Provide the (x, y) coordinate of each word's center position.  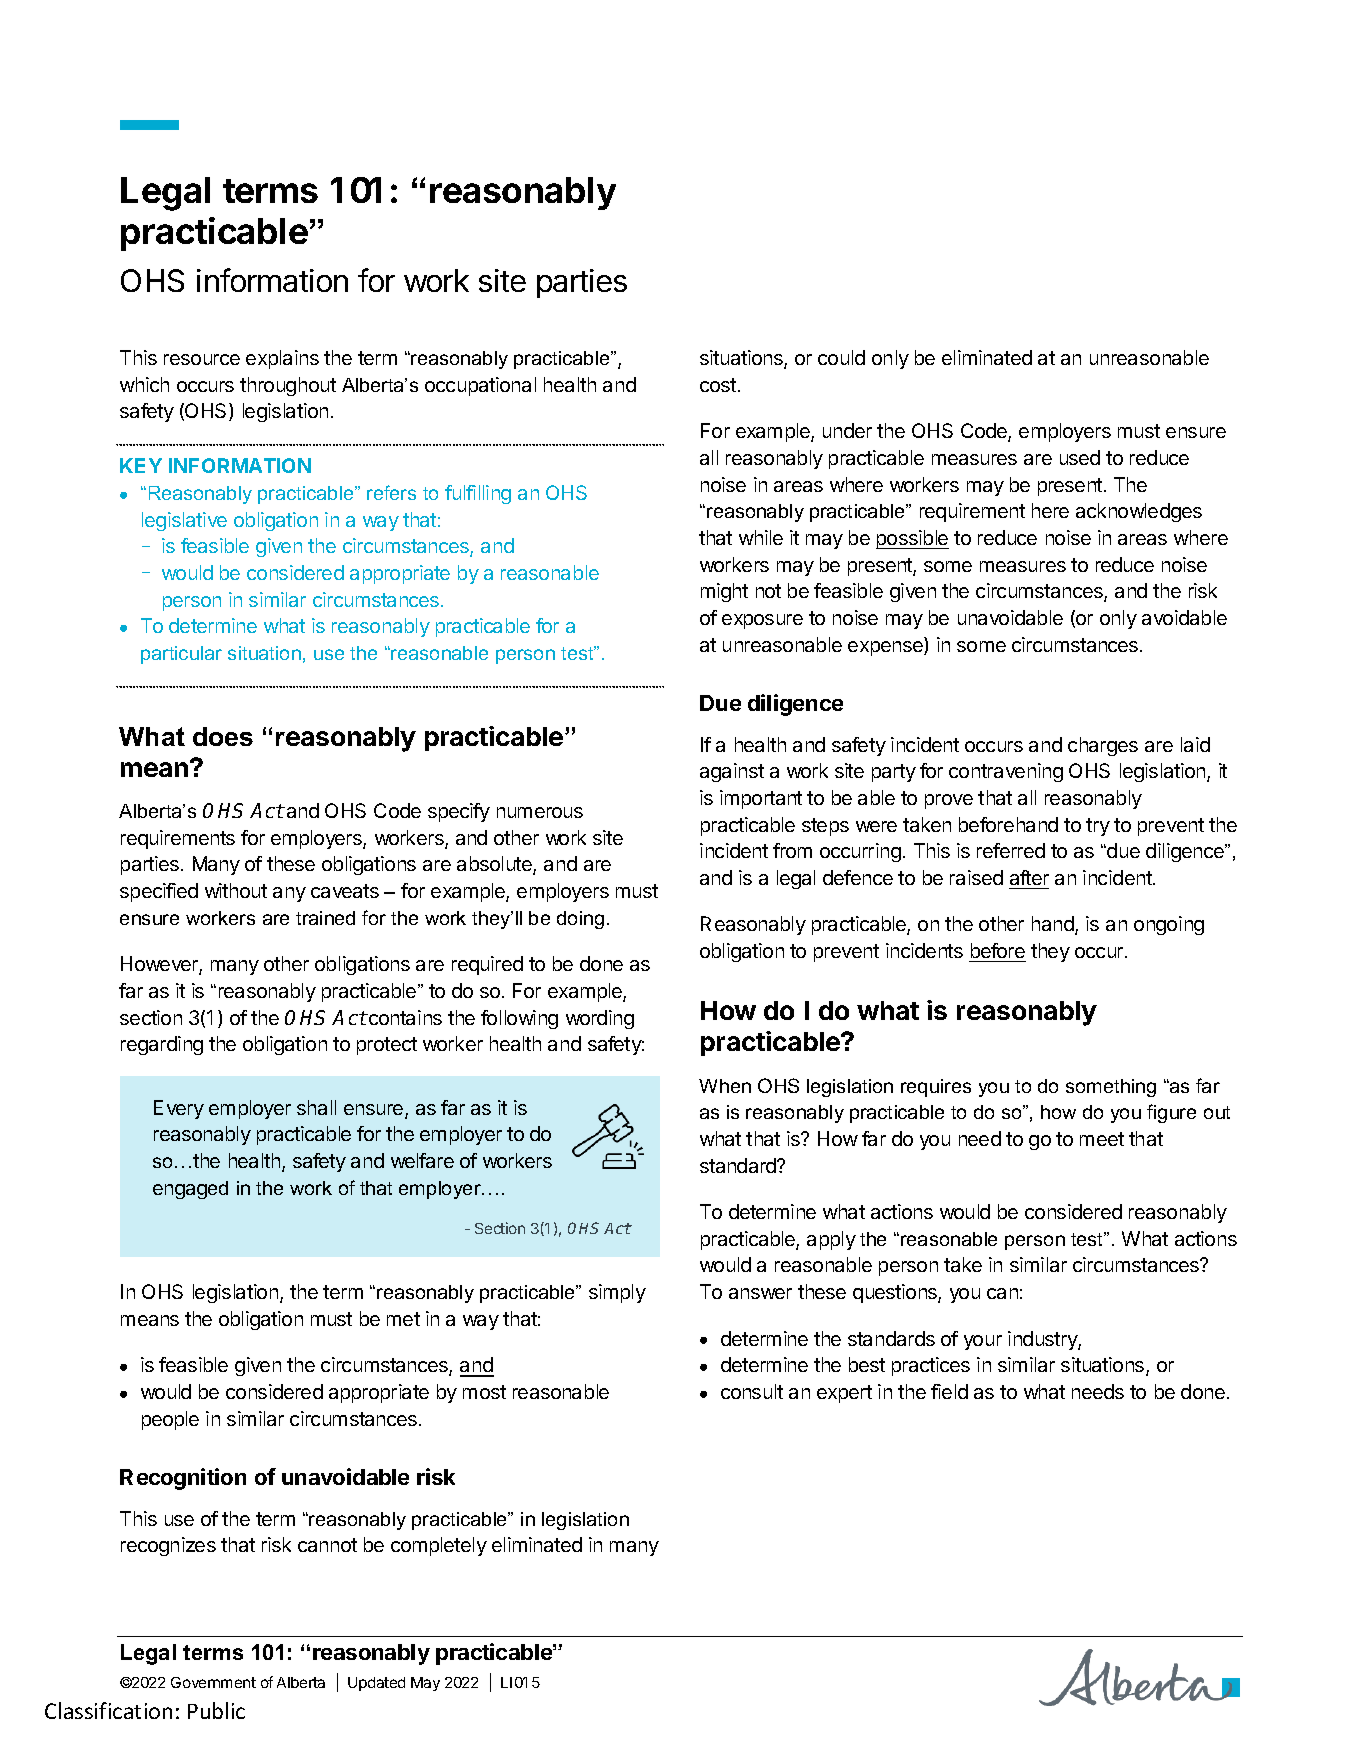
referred (1011, 850)
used (1080, 457)
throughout (288, 386)
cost (718, 385)
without (236, 890)
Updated (376, 1684)
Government (213, 1682)
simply (617, 1293)
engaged (190, 1190)
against (732, 772)
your (983, 1342)
